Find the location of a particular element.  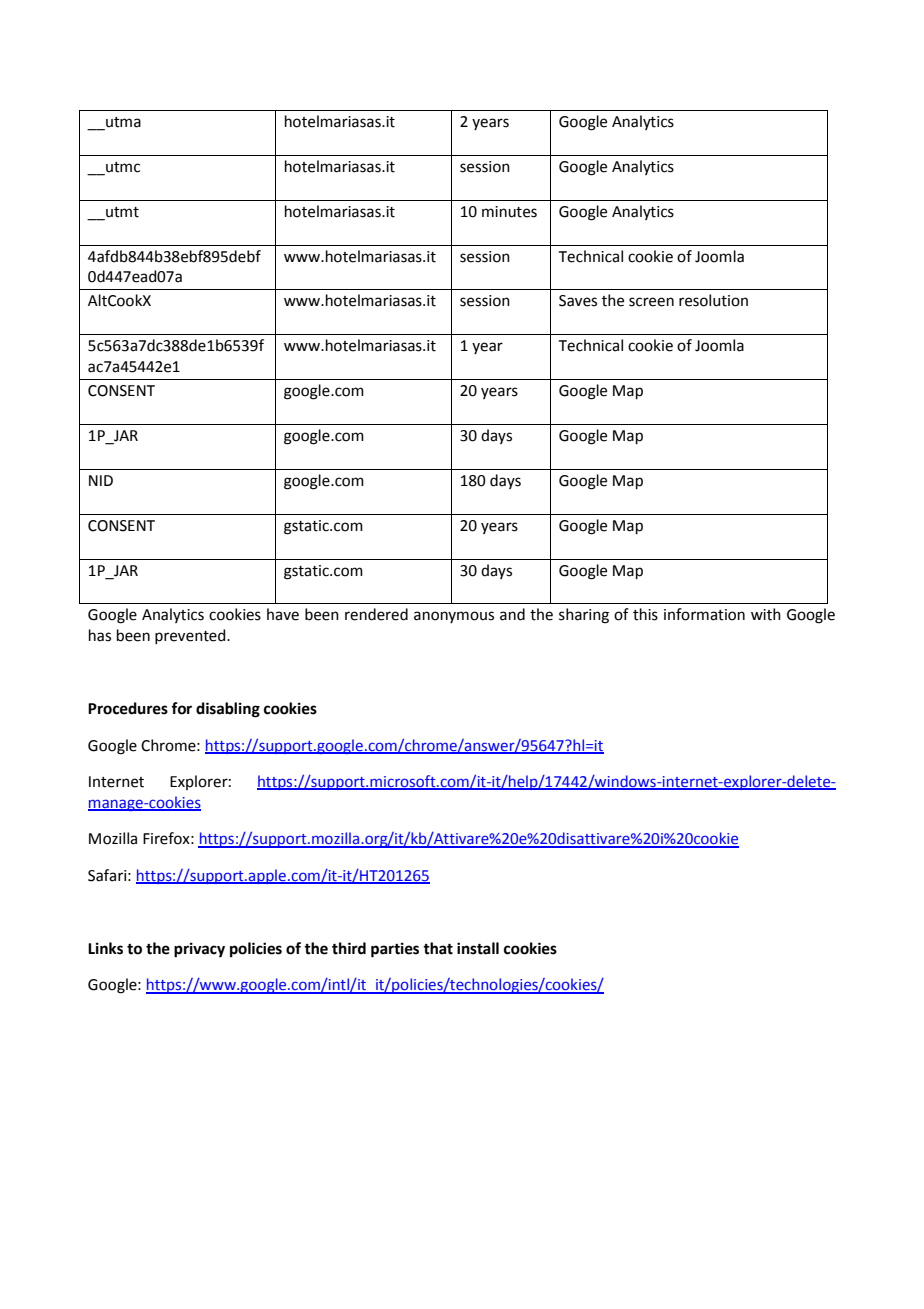

Saves is located at coordinates (578, 301).
